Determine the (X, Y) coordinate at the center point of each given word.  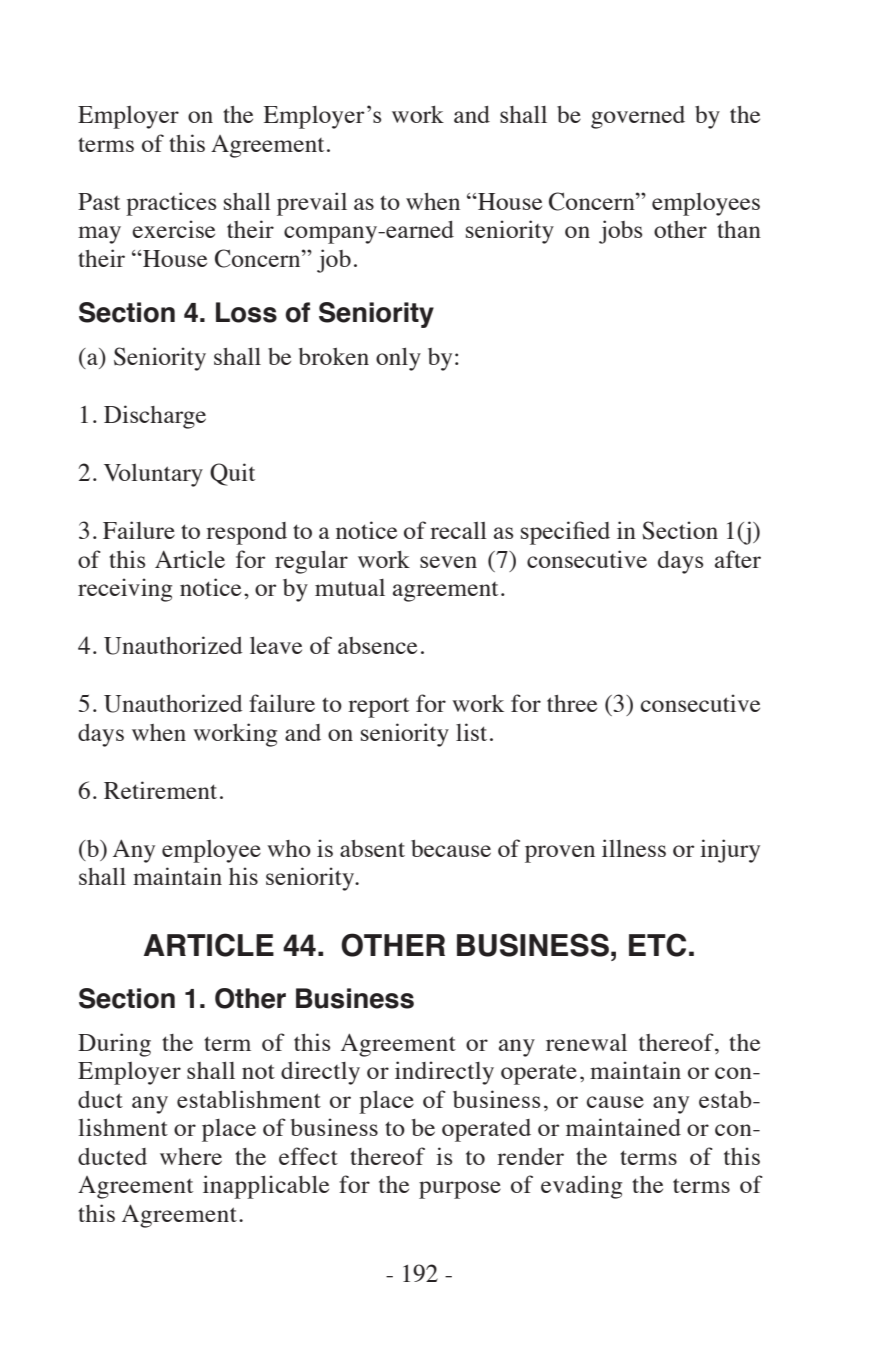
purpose (460, 1190)
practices (171, 204)
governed (638, 117)
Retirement (160, 790)
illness (634, 848)
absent (372, 848)
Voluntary (153, 475)
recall (458, 530)
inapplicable (266, 1187)
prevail (312, 204)
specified (565, 533)
